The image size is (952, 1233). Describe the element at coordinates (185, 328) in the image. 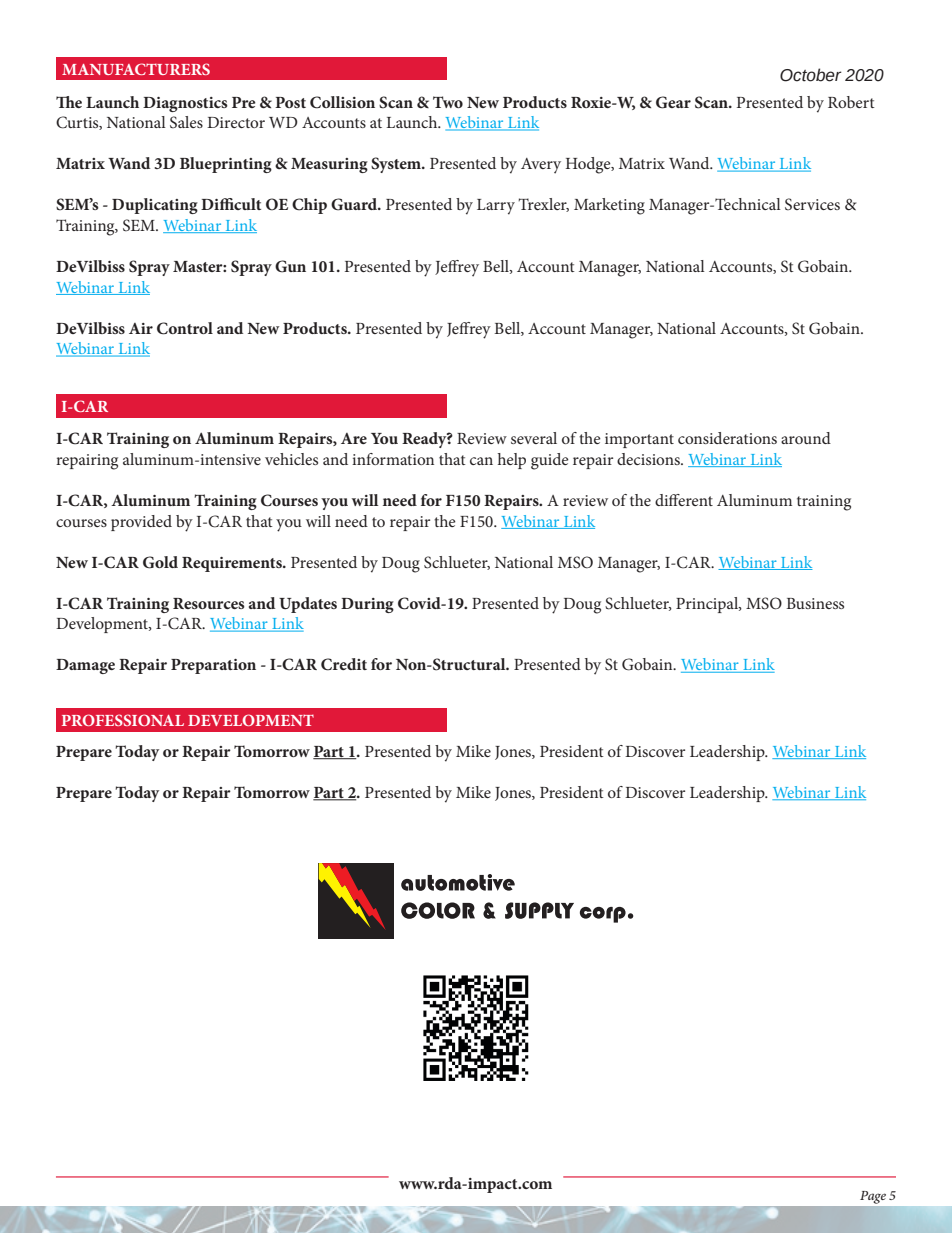

I see `Control` at that location.
